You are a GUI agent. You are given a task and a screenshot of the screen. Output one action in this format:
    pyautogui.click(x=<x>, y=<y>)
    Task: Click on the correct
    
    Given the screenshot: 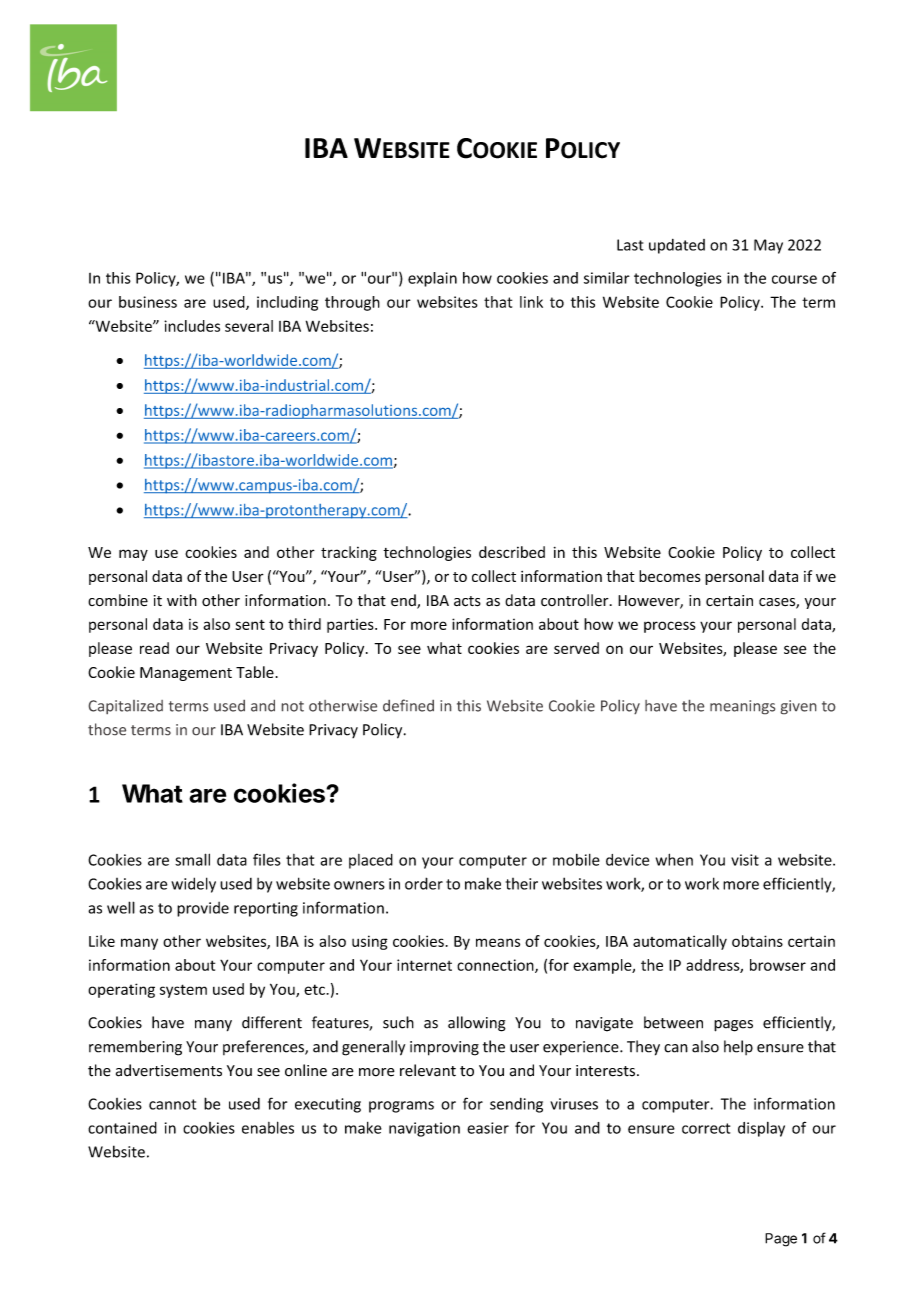 What is the action you would take?
    pyautogui.click(x=706, y=1128)
